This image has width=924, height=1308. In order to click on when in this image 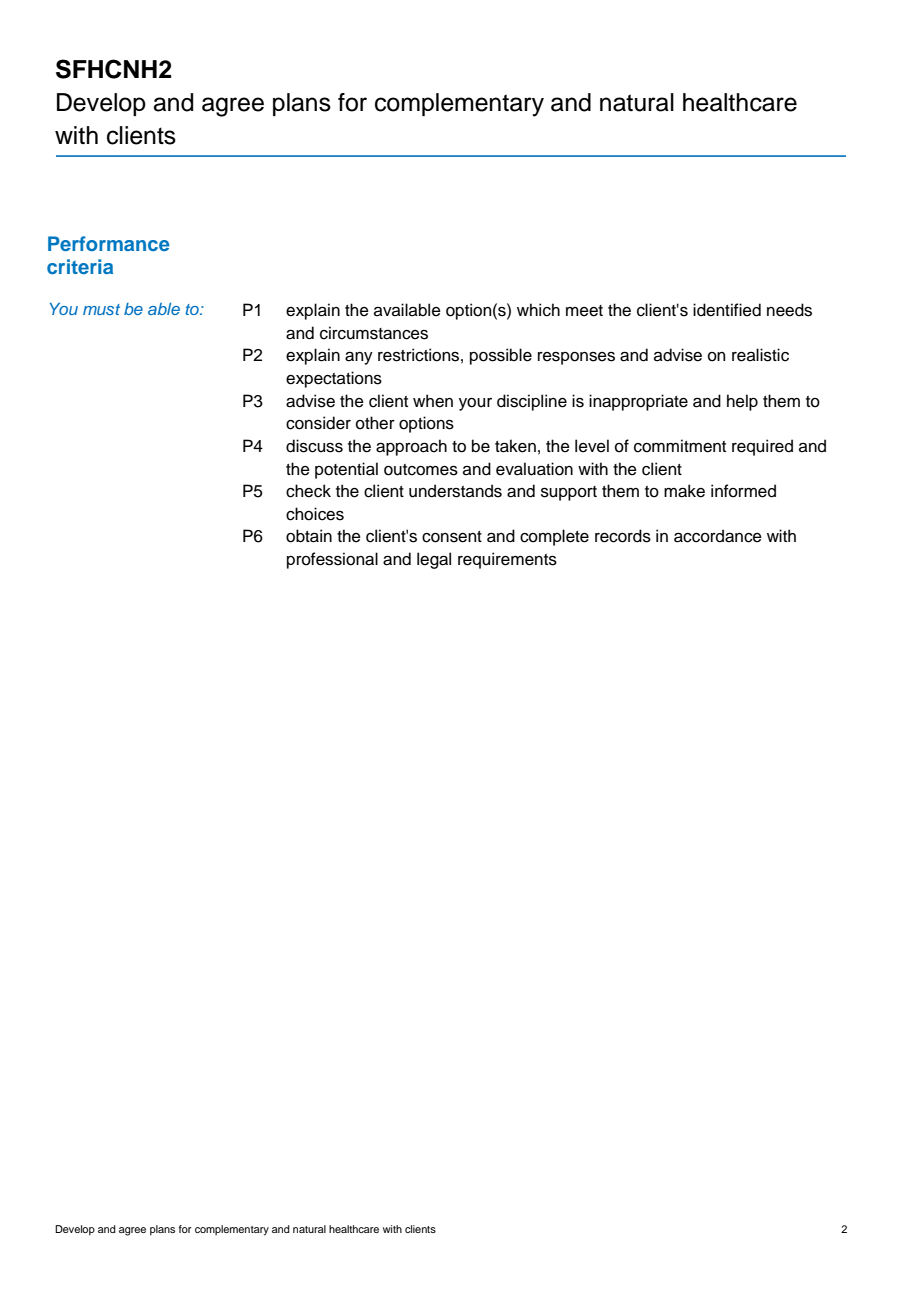, I will do `click(433, 401)`.
